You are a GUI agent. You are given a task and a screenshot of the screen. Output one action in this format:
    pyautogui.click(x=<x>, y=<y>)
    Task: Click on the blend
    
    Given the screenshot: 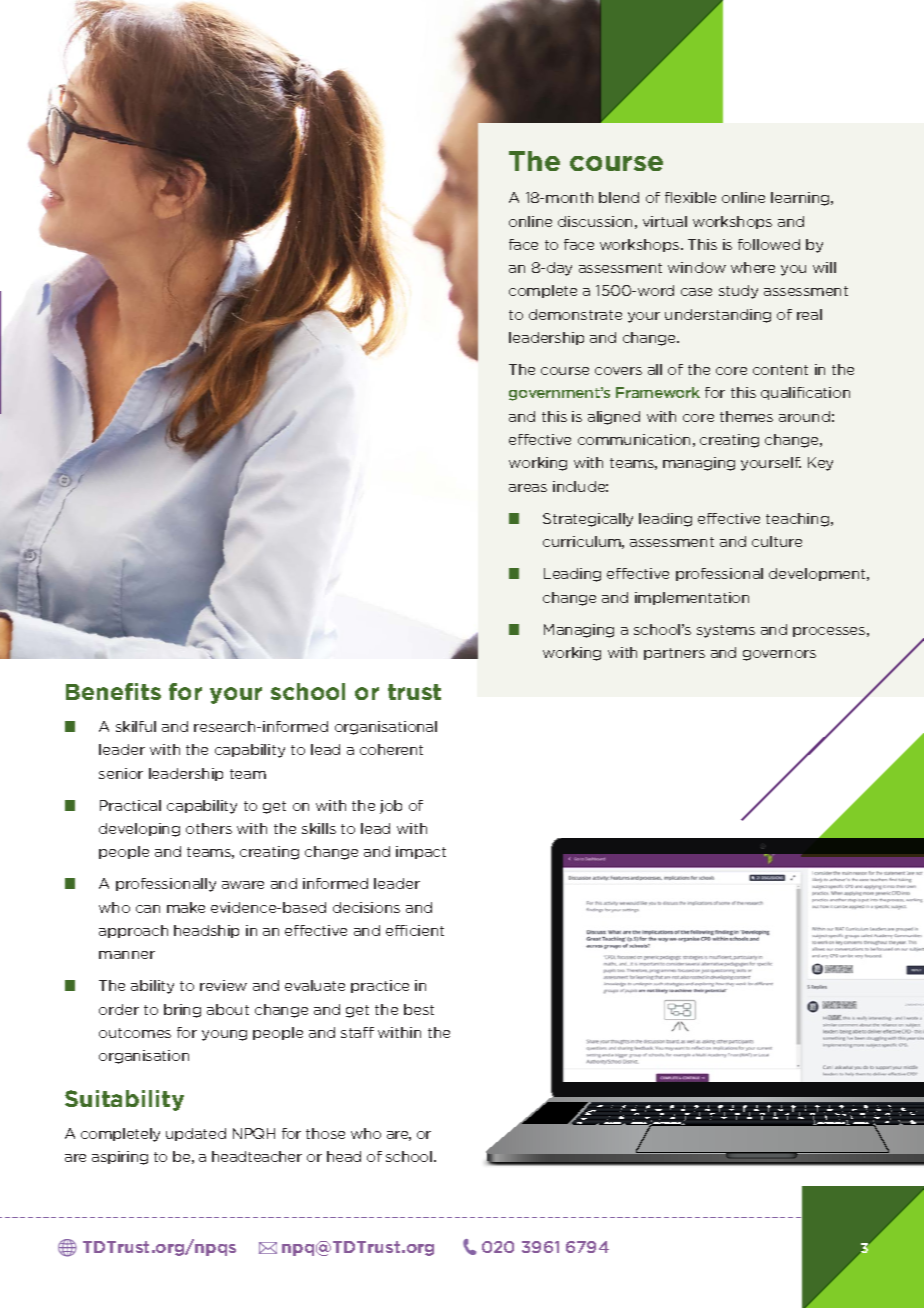 What is the action you would take?
    pyautogui.click(x=619, y=197)
